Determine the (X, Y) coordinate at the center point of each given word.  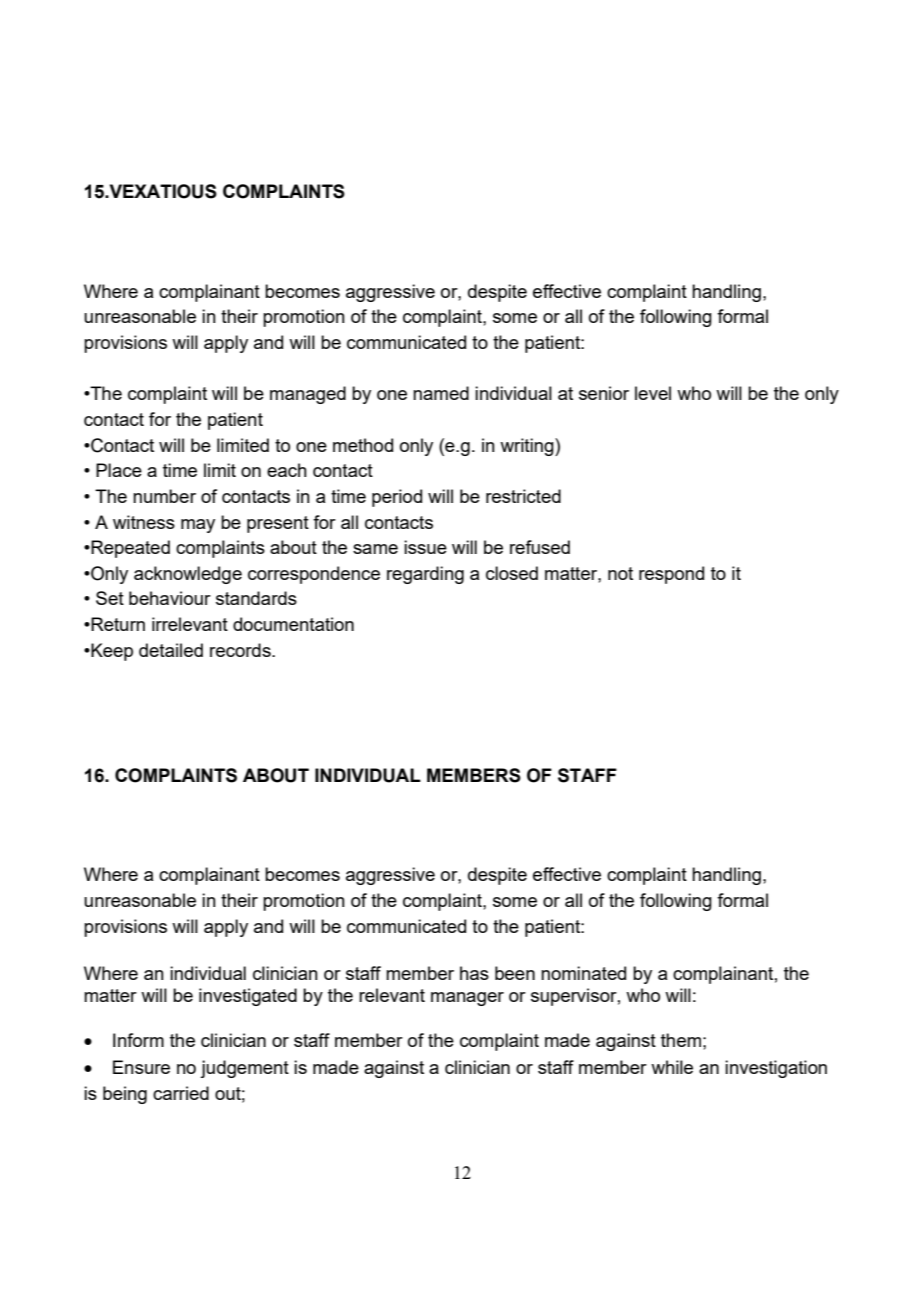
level (653, 393)
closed (512, 573)
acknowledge (188, 575)
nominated (583, 973)
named (441, 393)
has (474, 973)
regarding (425, 575)
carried (181, 1093)
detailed (171, 650)
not (620, 573)
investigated (248, 997)
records (241, 650)
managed (308, 395)
